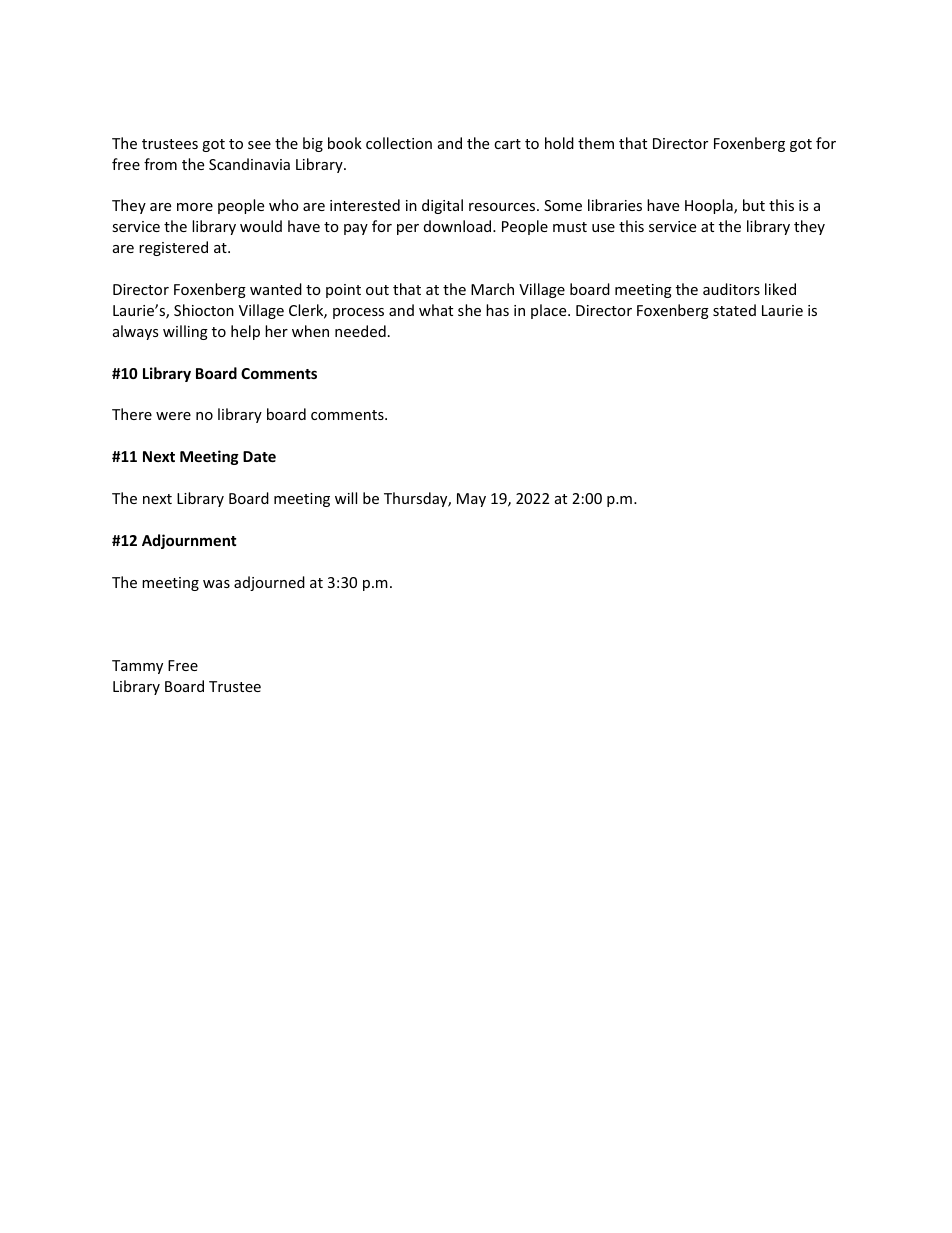  What do you see at coordinates (249, 164) in the screenshot?
I see `Scandinavia` at bounding box center [249, 164].
